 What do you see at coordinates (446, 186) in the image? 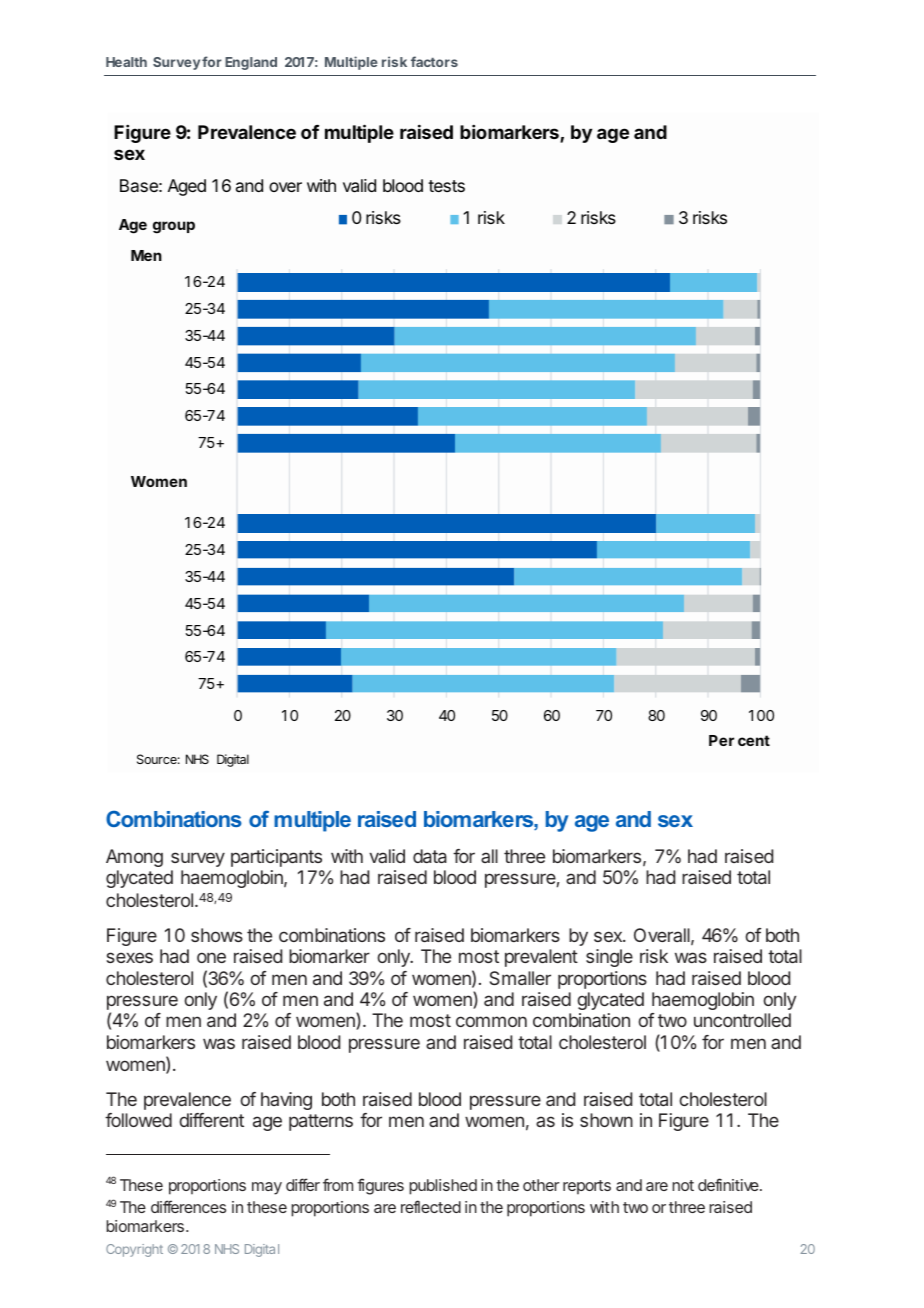
I see `tests` at bounding box center [446, 186].
